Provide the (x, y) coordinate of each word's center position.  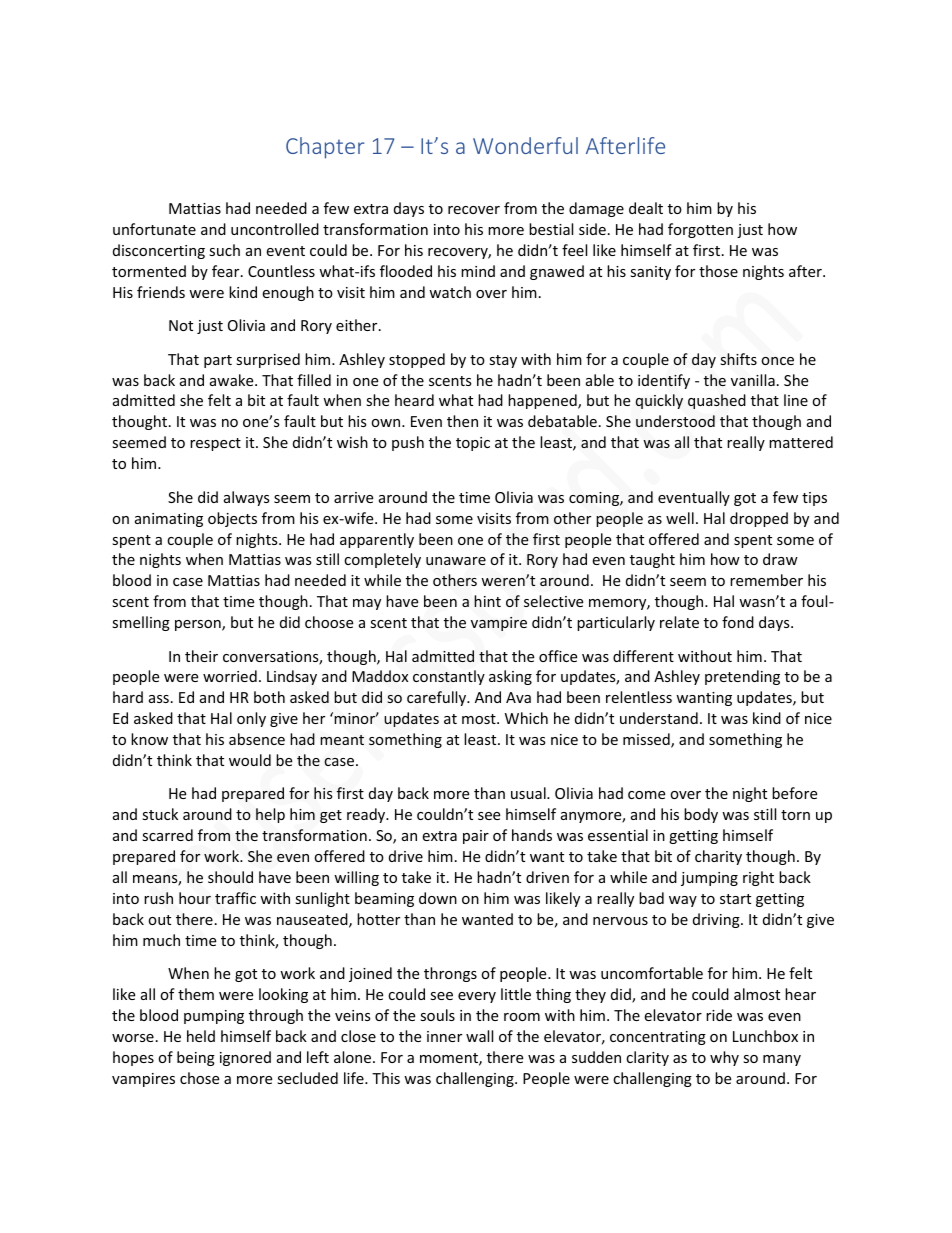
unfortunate (154, 229)
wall (479, 1036)
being (196, 1058)
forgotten (700, 230)
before (794, 793)
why (724, 1058)
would (250, 760)
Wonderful (525, 145)
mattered (801, 442)
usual (529, 793)
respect (215, 444)
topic (473, 444)
